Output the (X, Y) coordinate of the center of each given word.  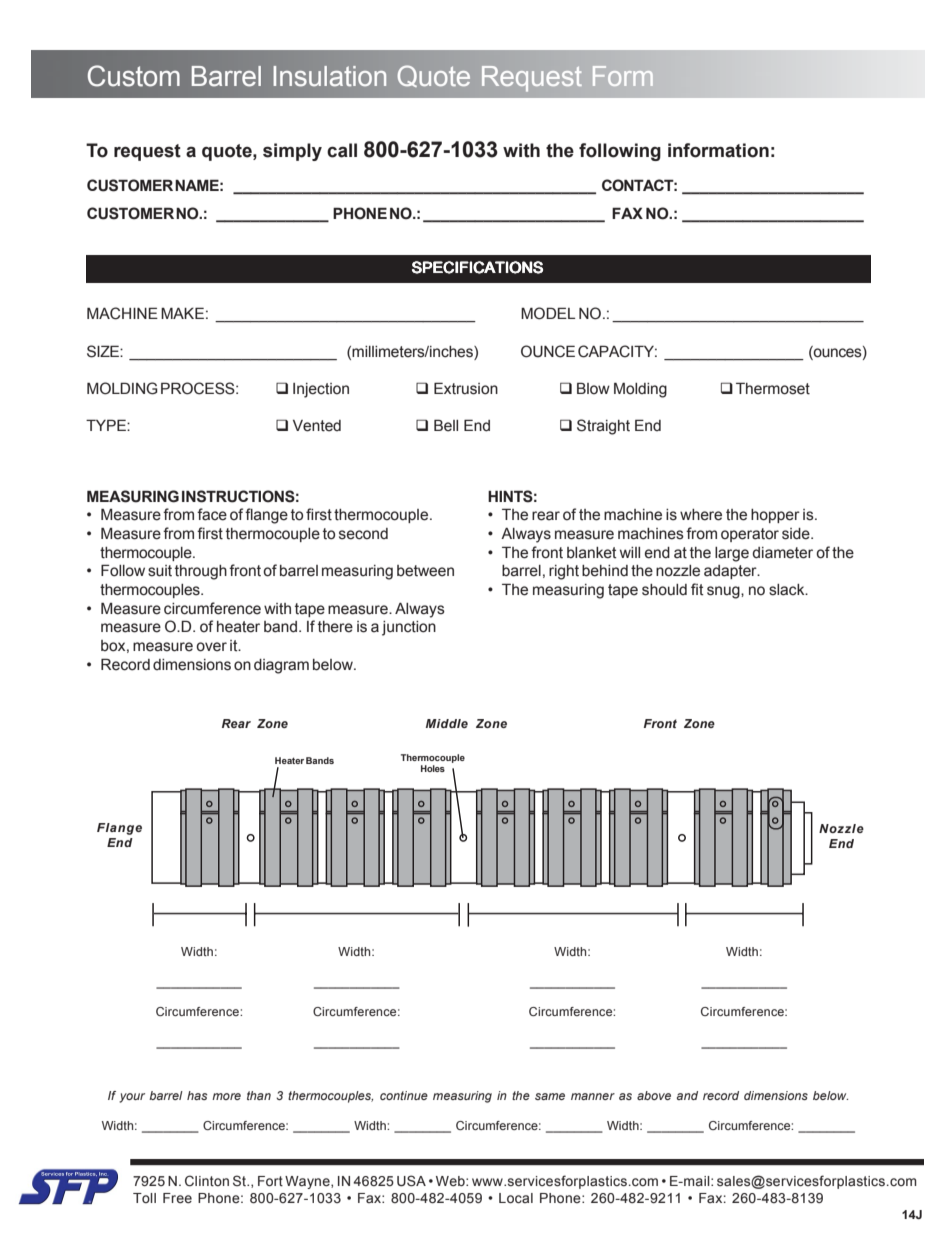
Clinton (207, 1181)
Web (451, 1181)
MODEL (548, 313)
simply (292, 152)
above (654, 1095)
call (342, 150)
